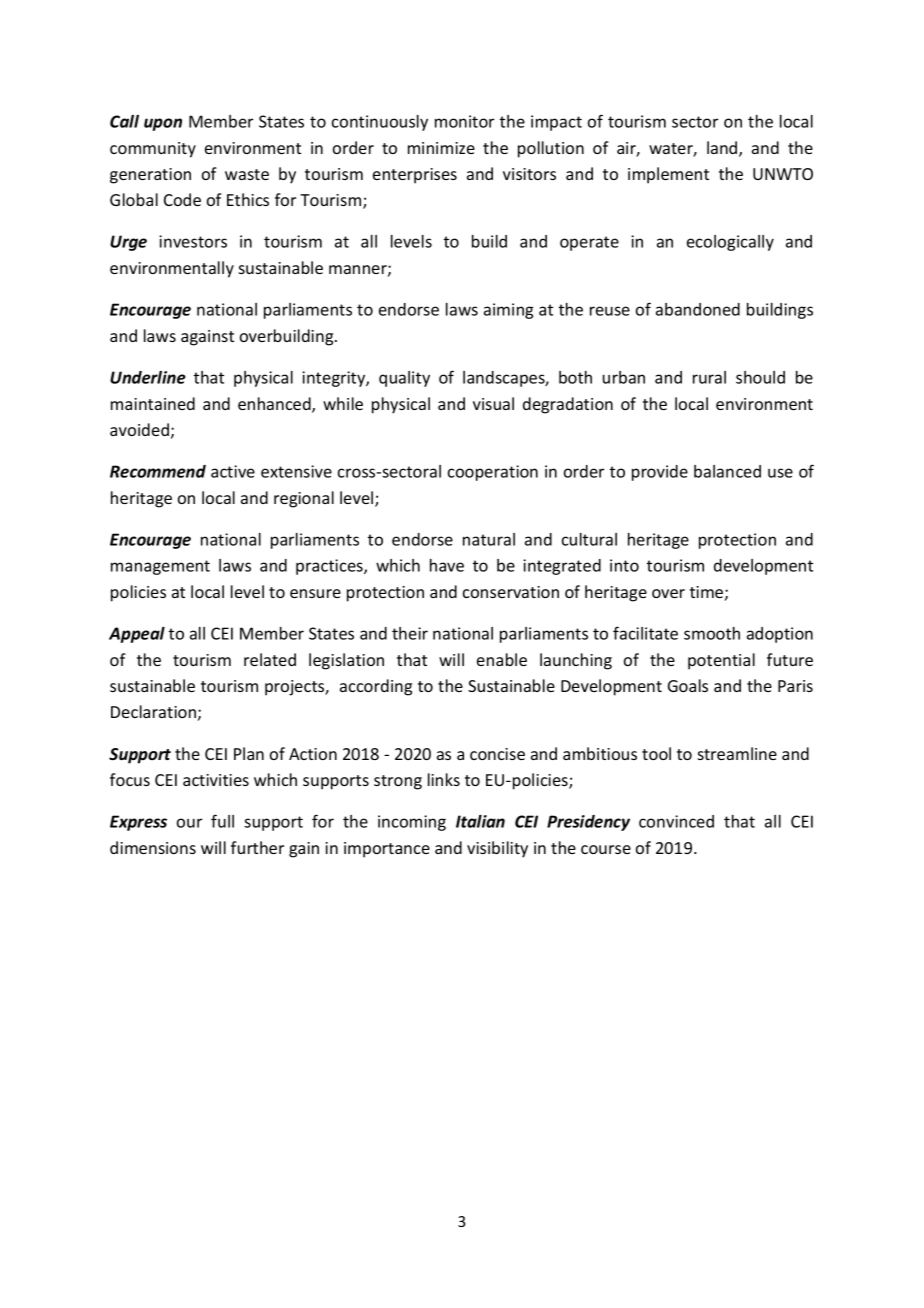  I want to click on smooth, so click(712, 633).
